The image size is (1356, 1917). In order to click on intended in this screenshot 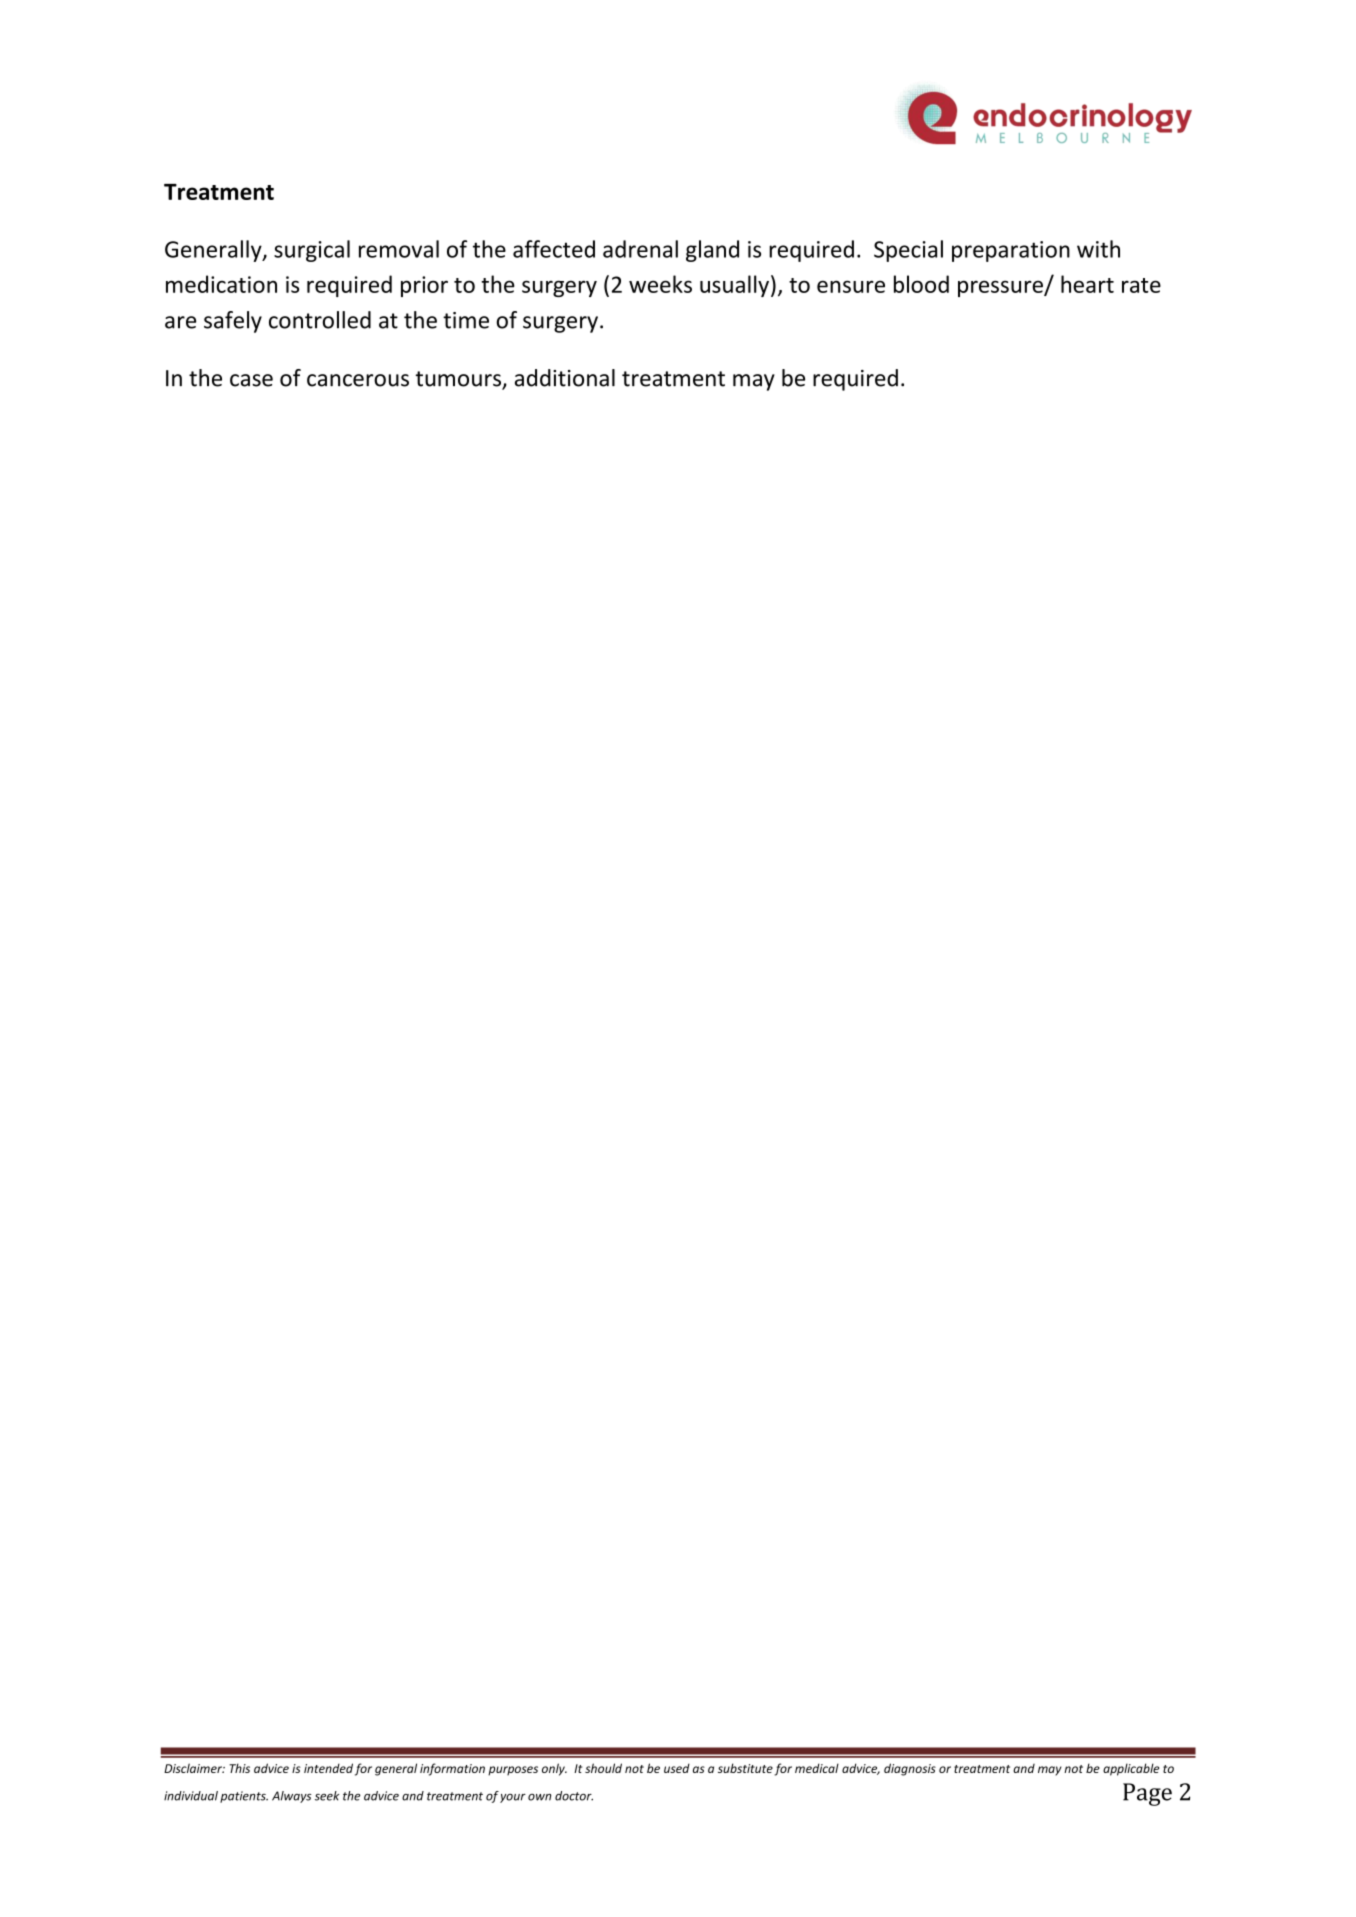, I will do `click(328, 1768)`.
